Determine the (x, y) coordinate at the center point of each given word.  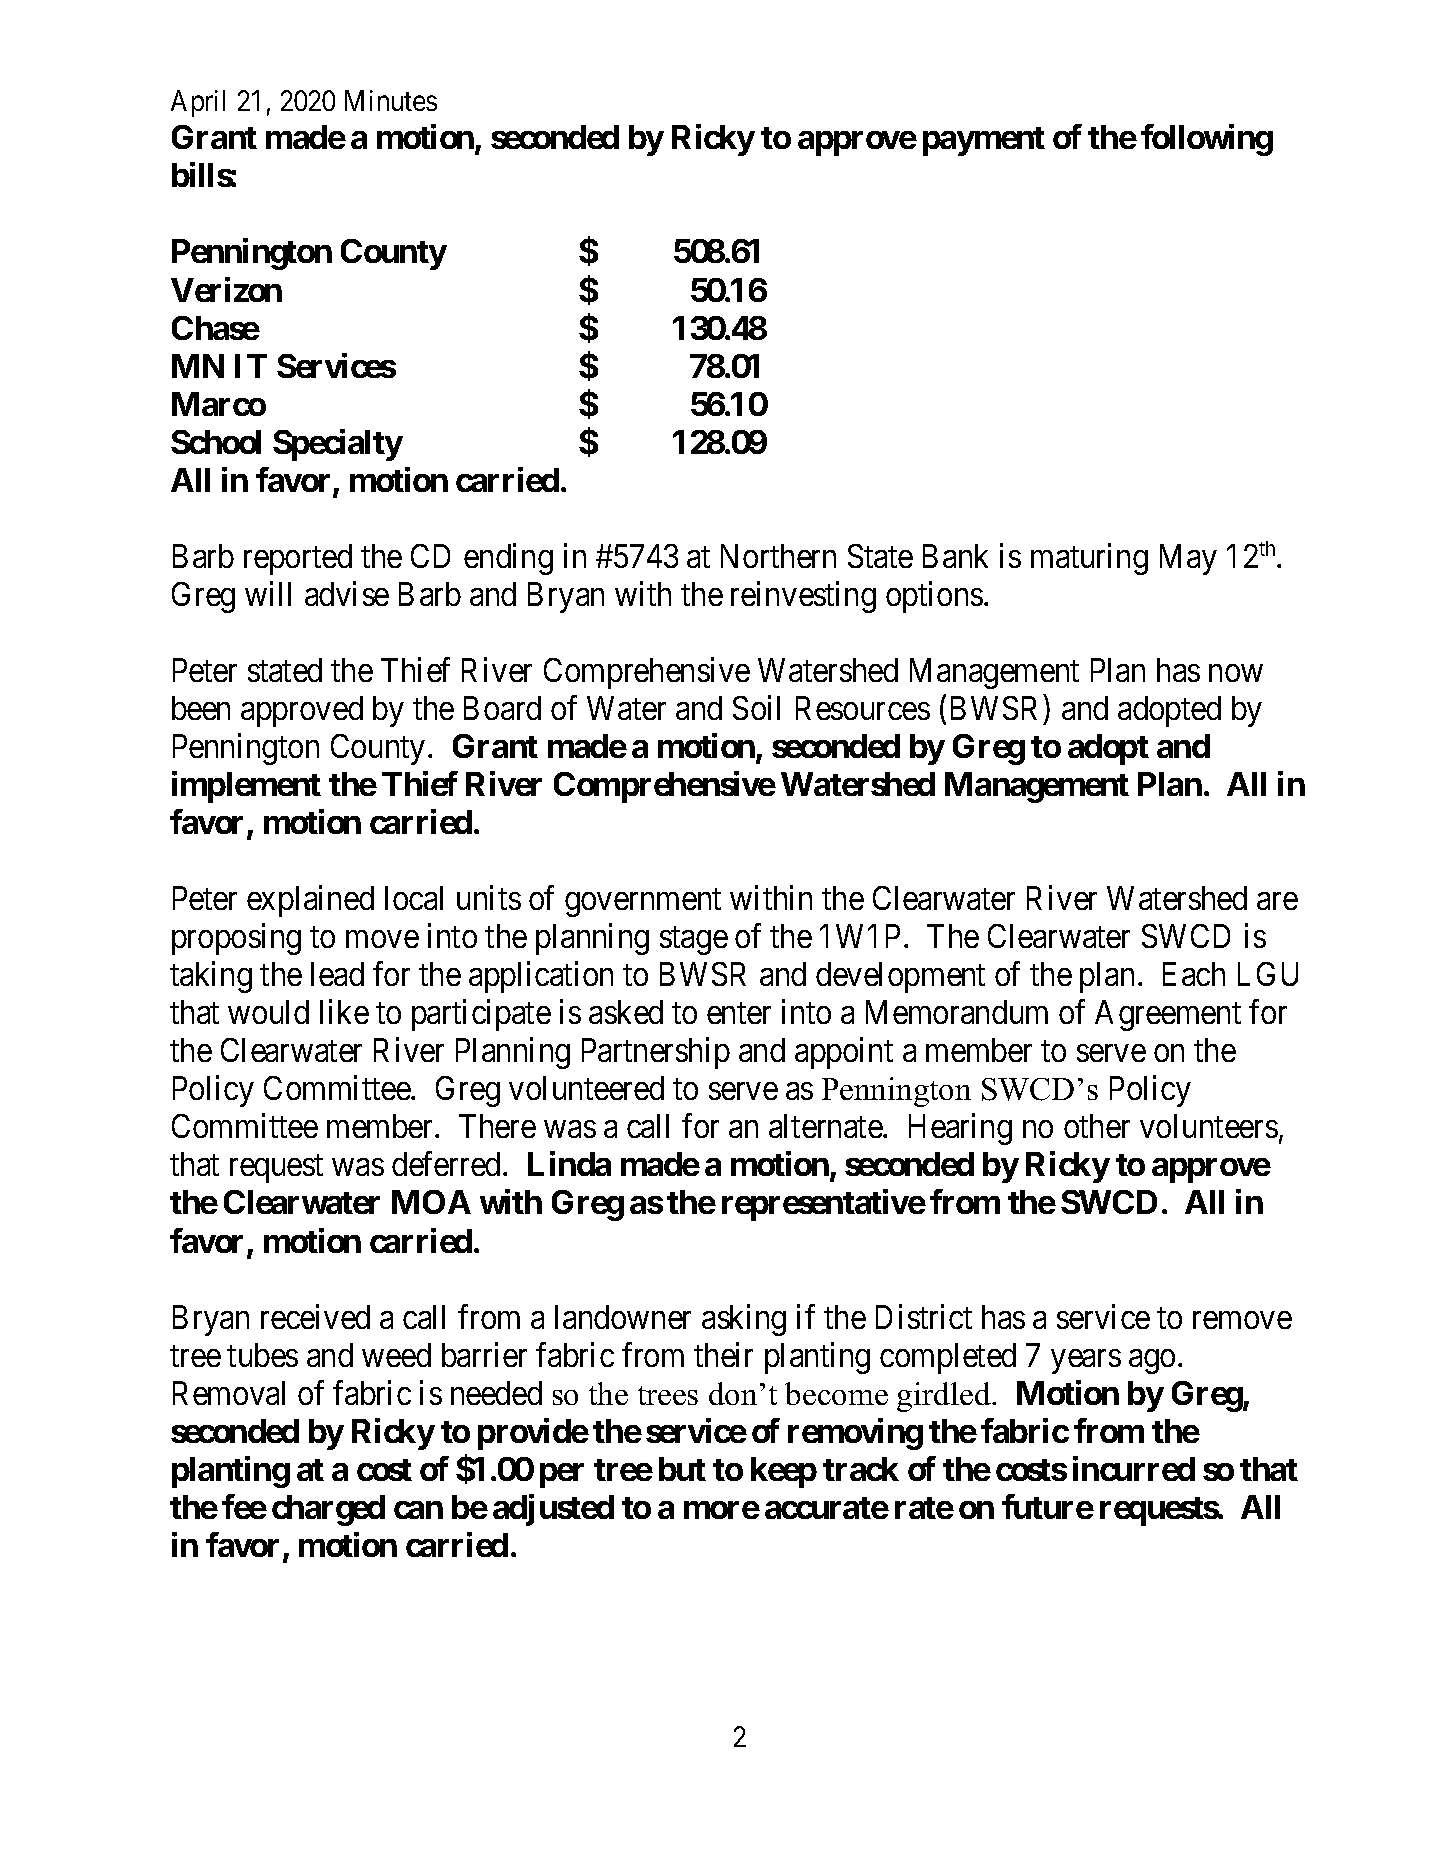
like (344, 1012)
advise (347, 593)
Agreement (1168, 1015)
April (198, 103)
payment (984, 141)
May (1188, 559)
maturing (1089, 559)
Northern (778, 556)
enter (739, 1013)
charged (328, 1510)
